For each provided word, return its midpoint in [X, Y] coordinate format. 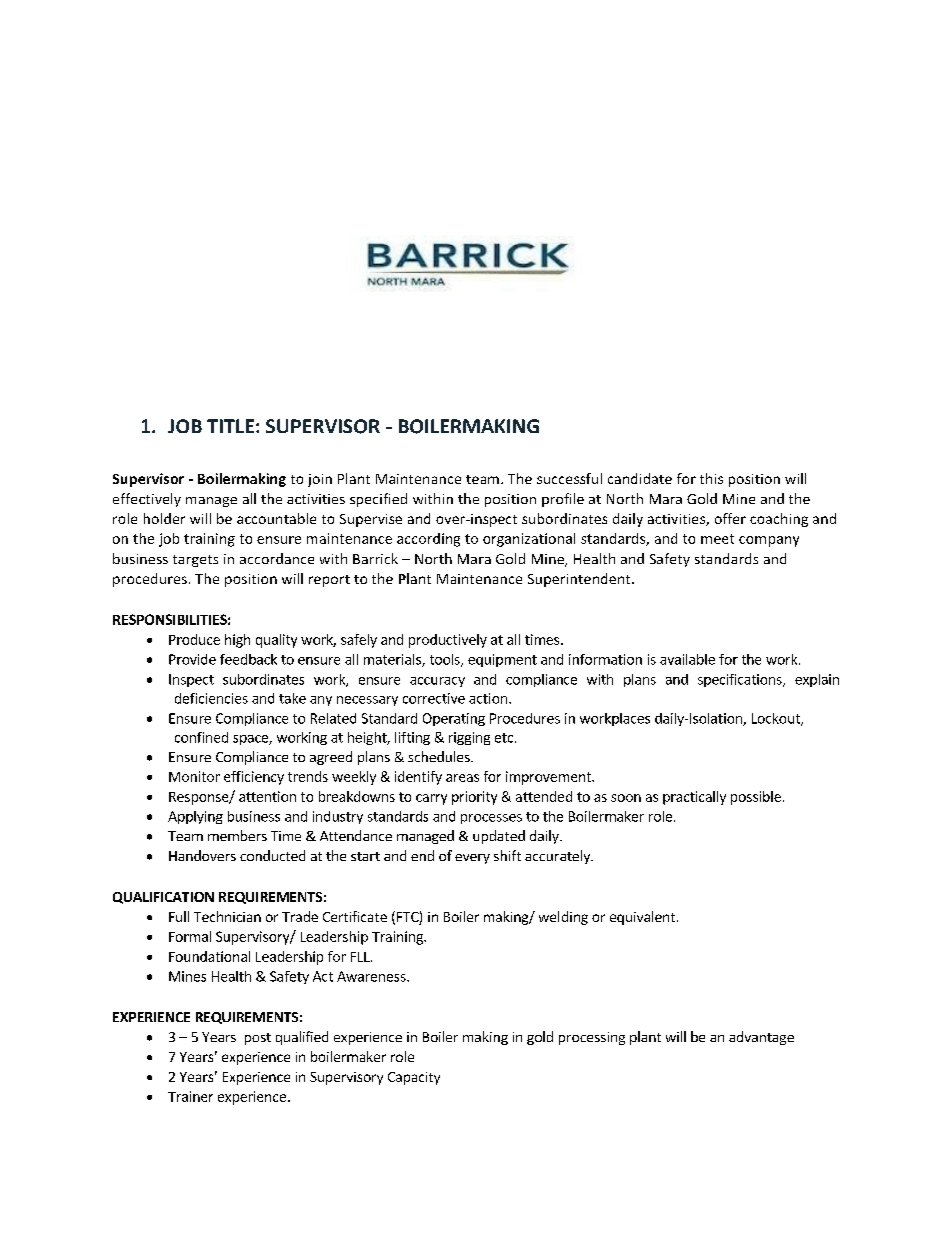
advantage [761, 1038]
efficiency [254, 778]
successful [569, 478]
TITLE [230, 426]
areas [462, 778]
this [711, 478]
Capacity [414, 1078]
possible [756, 798]
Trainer [190, 1096]
